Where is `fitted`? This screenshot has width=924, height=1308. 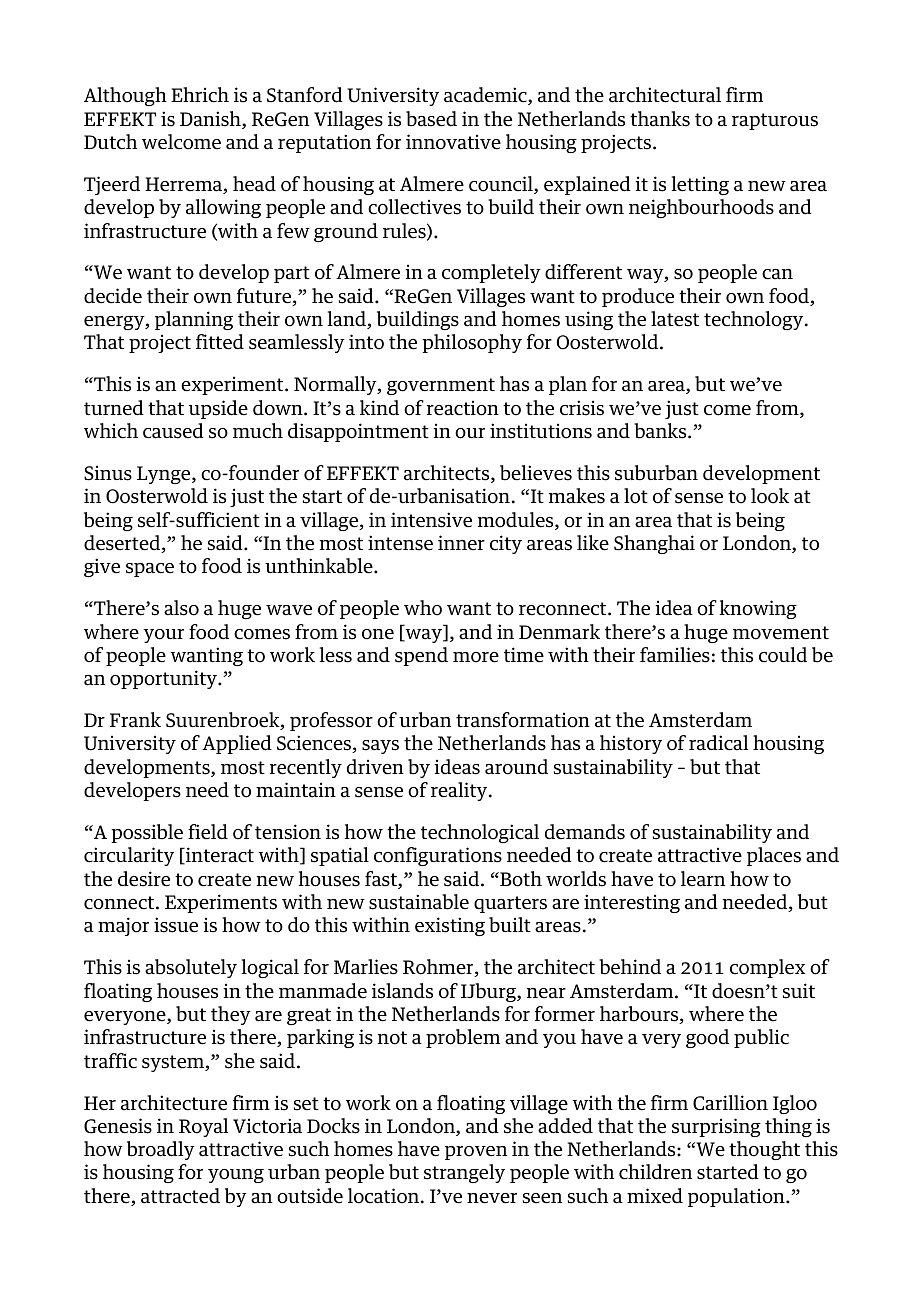 fitted is located at coordinates (220, 342).
